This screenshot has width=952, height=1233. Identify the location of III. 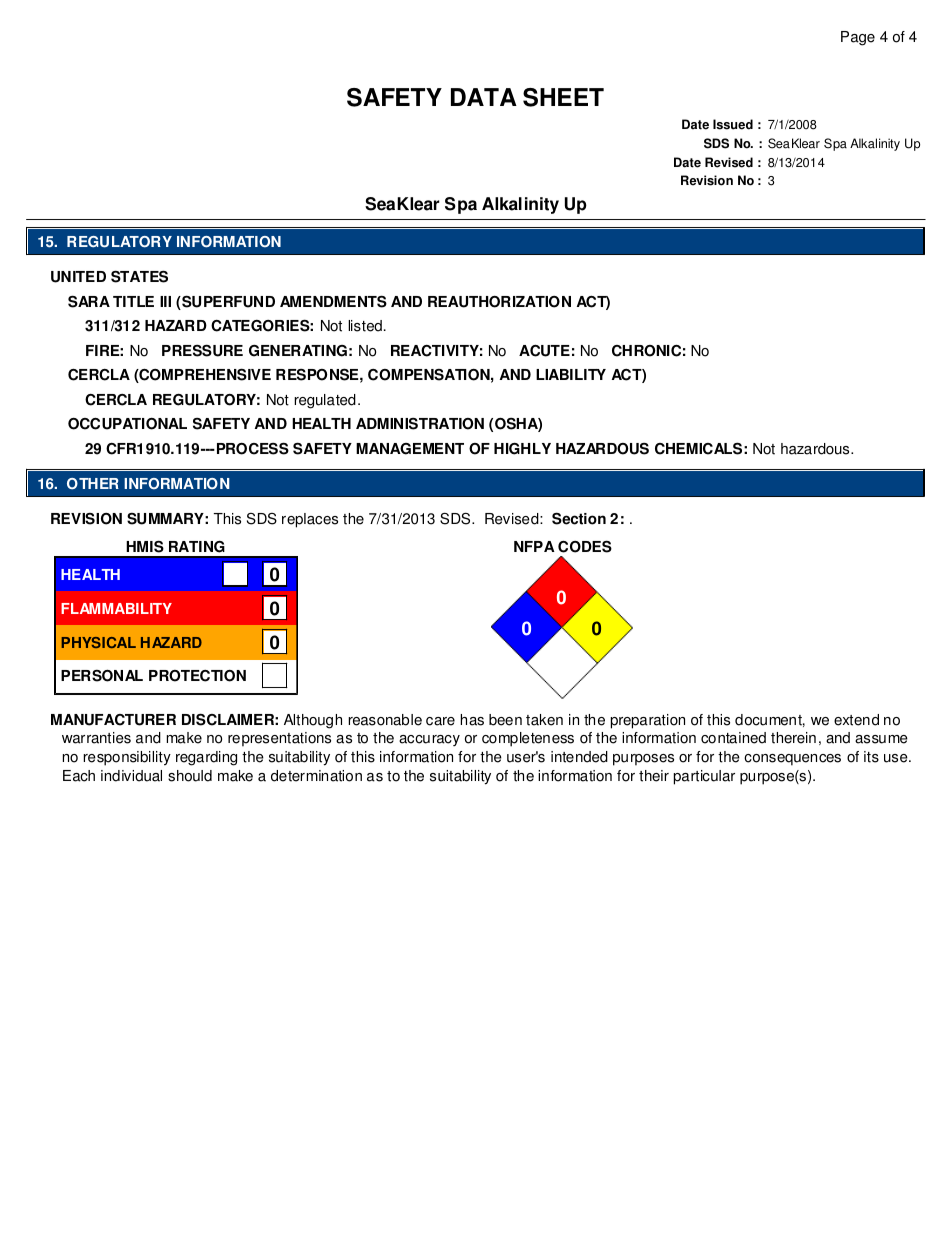
(165, 301).
